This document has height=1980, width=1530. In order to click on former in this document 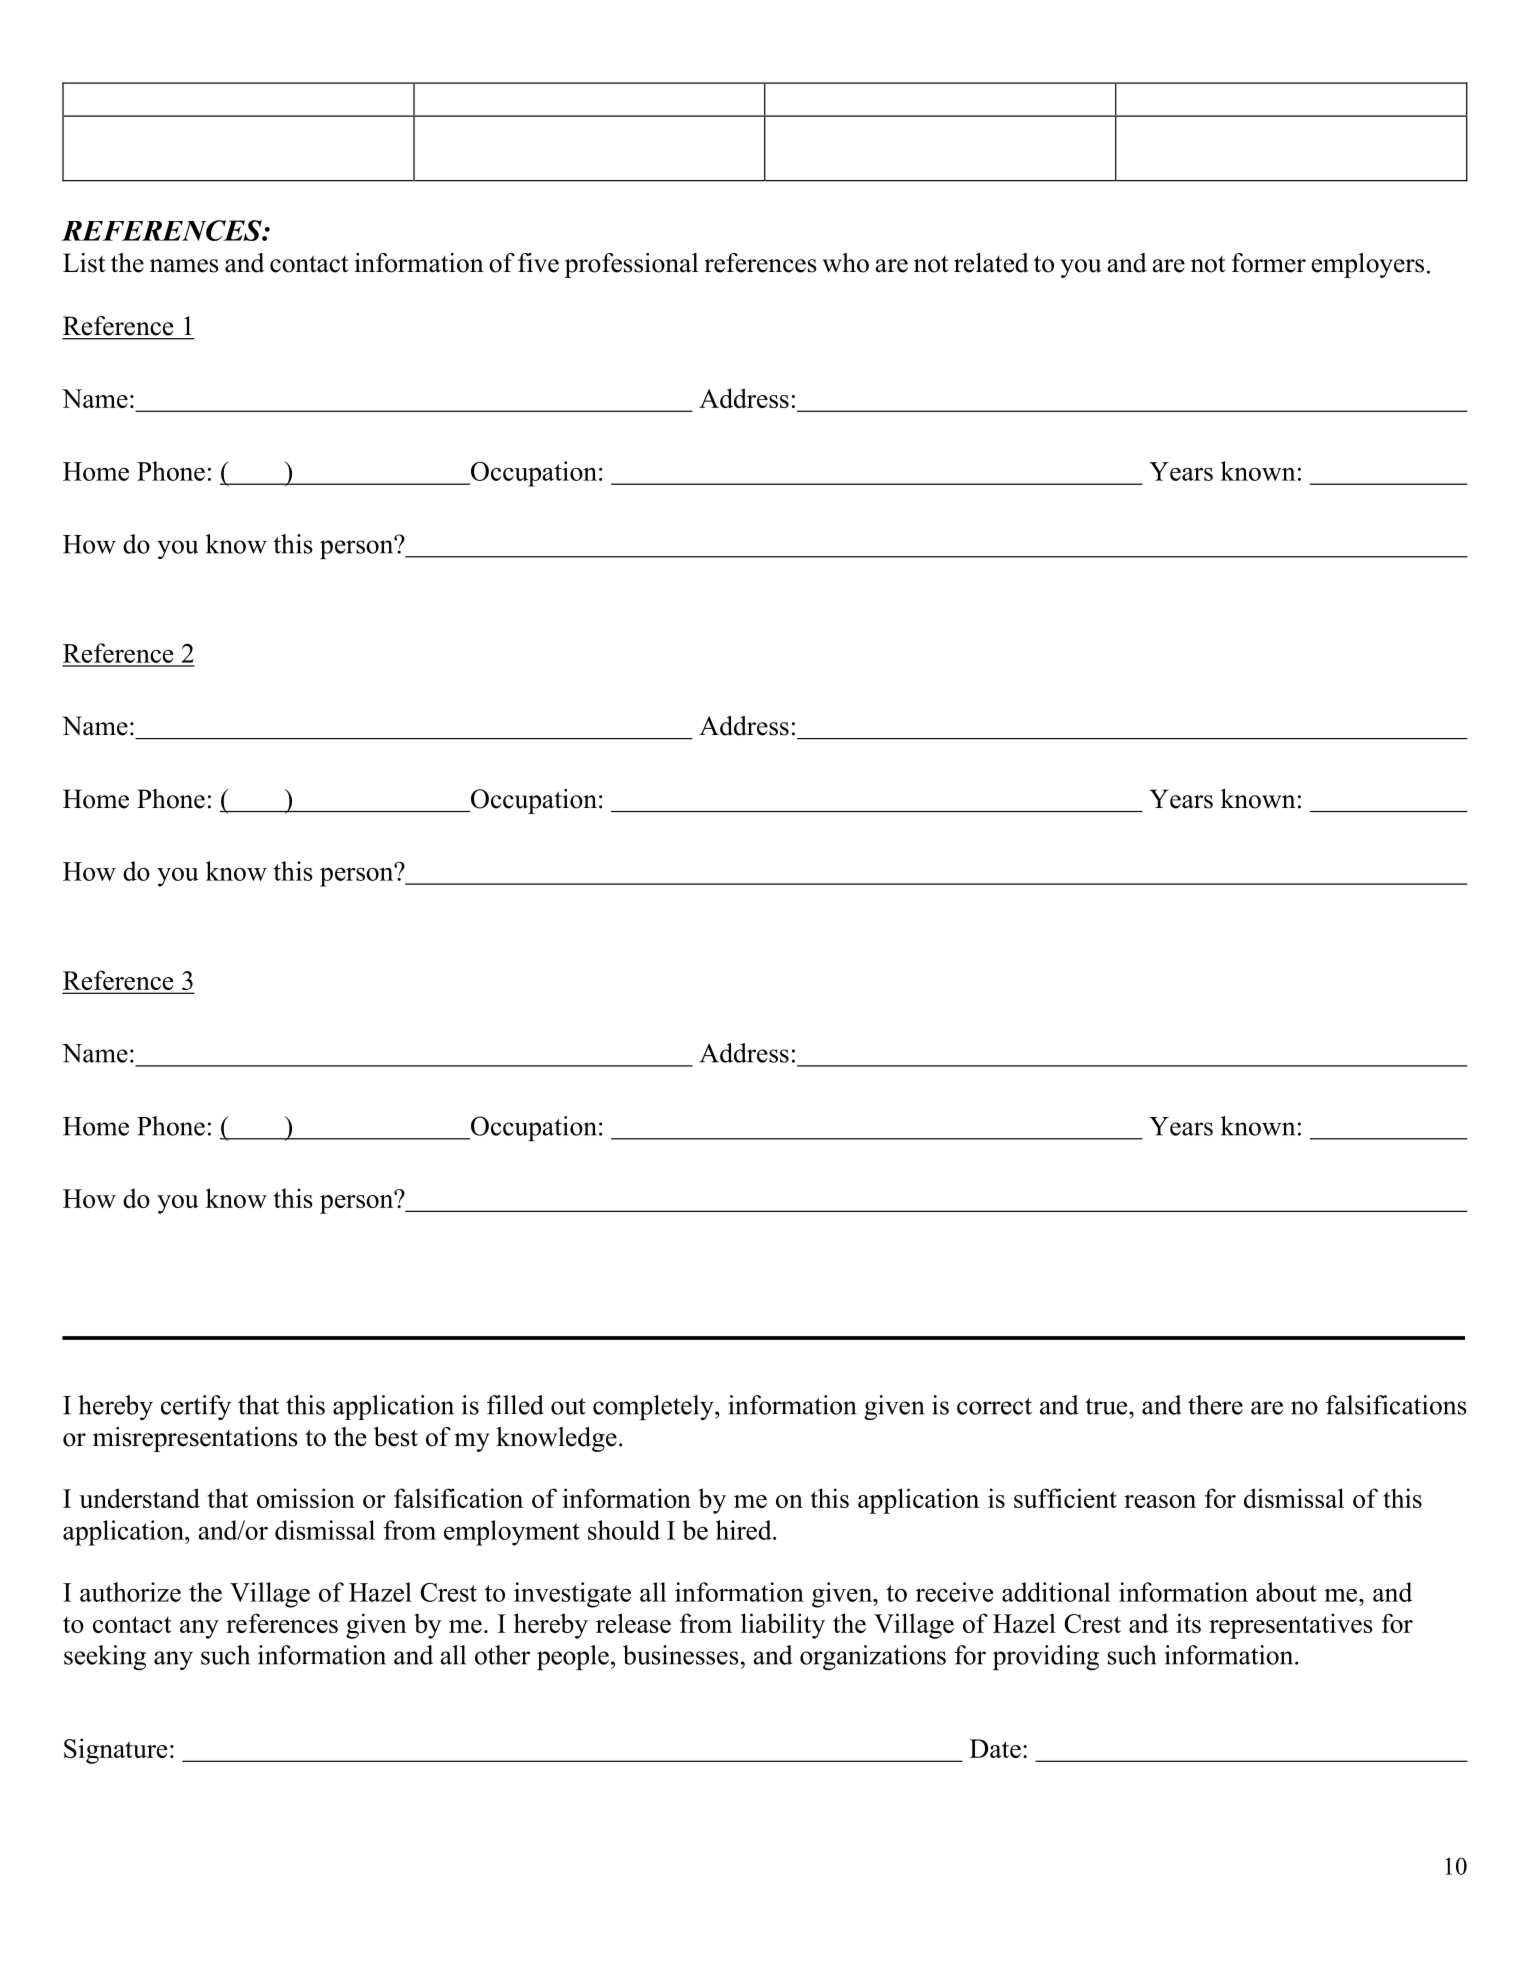, I will do `click(1269, 263)`.
